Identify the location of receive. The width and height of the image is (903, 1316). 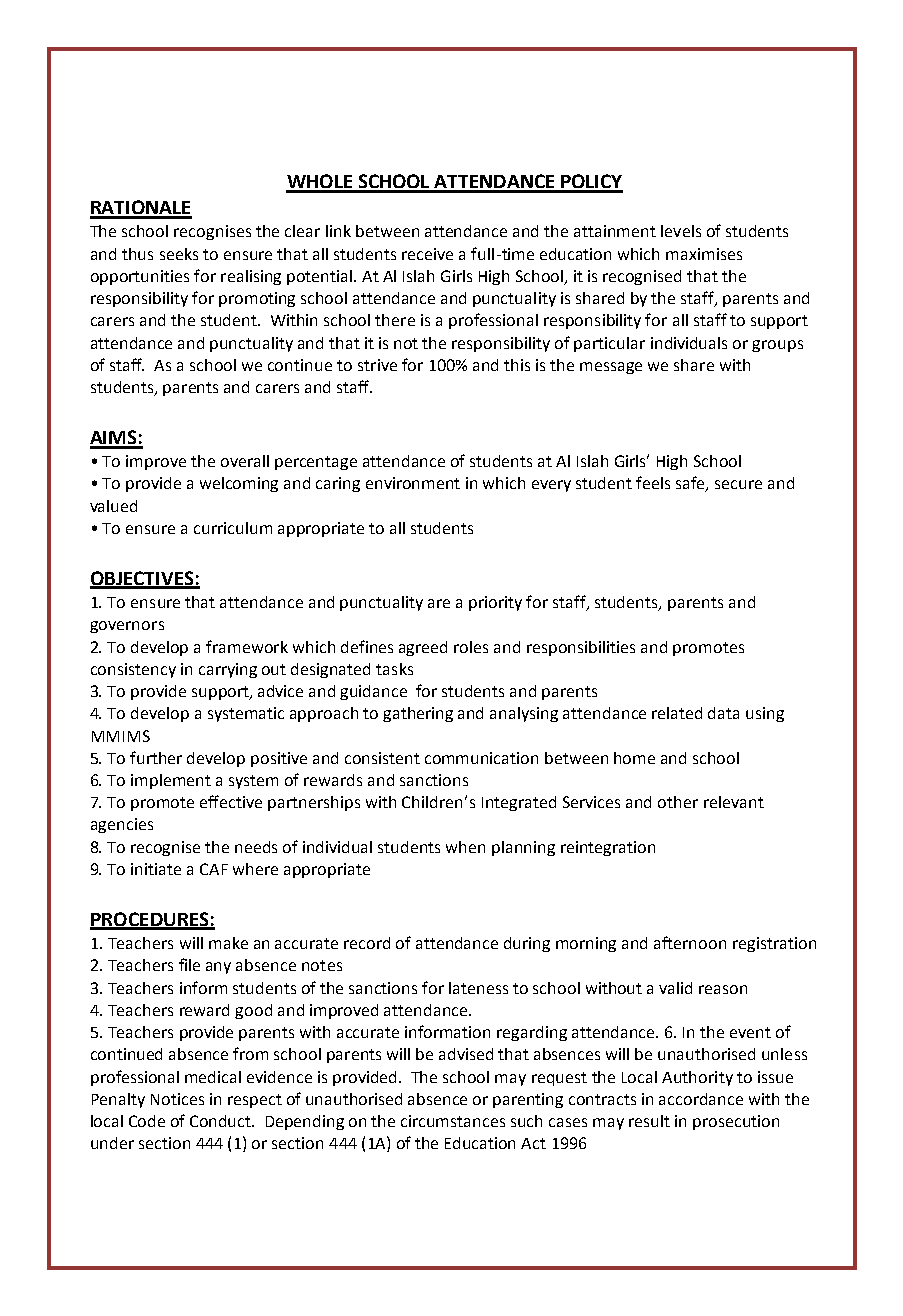
(427, 254).
